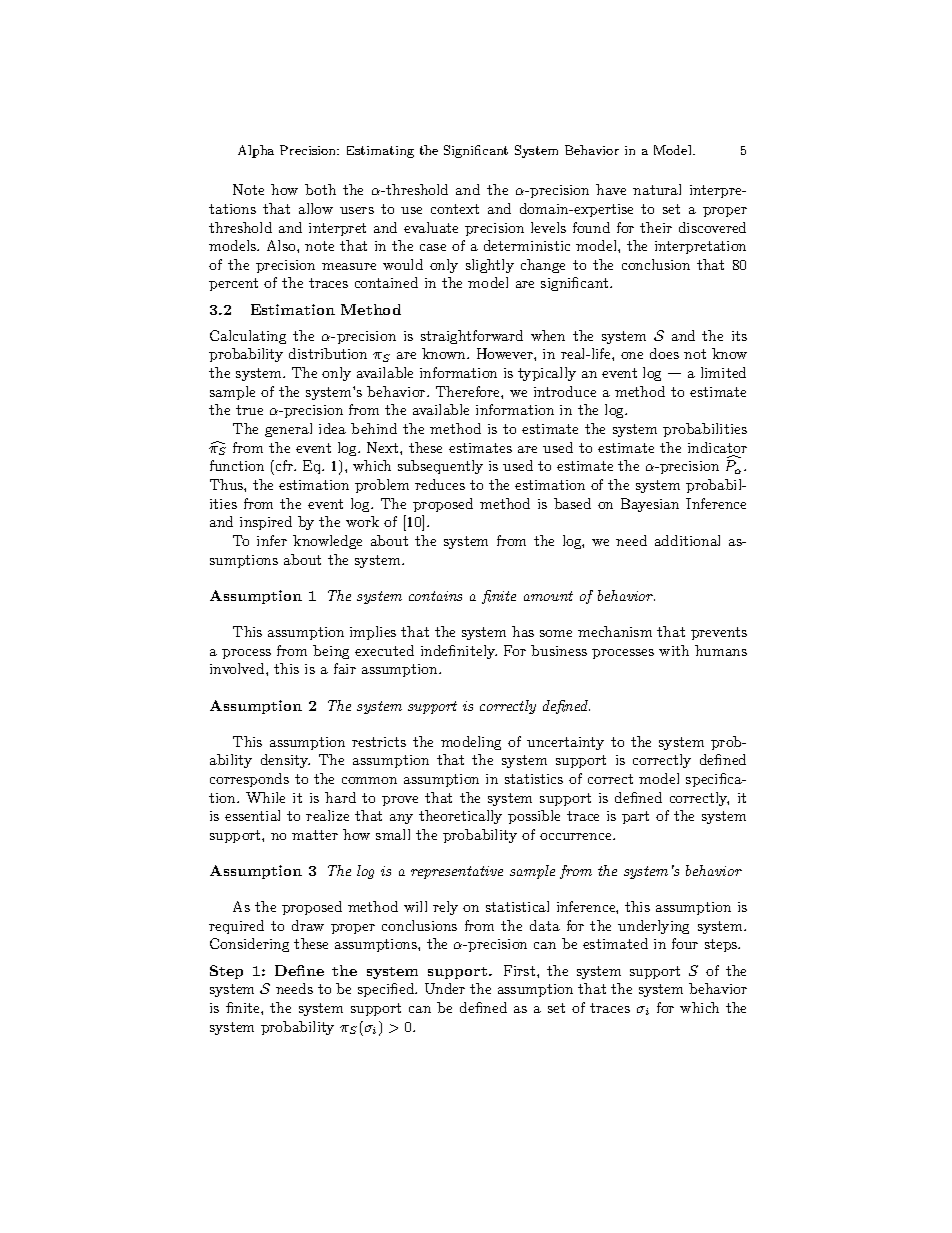 This screenshot has height=1233, width=952. I want to click on corresponds, so click(249, 780).
